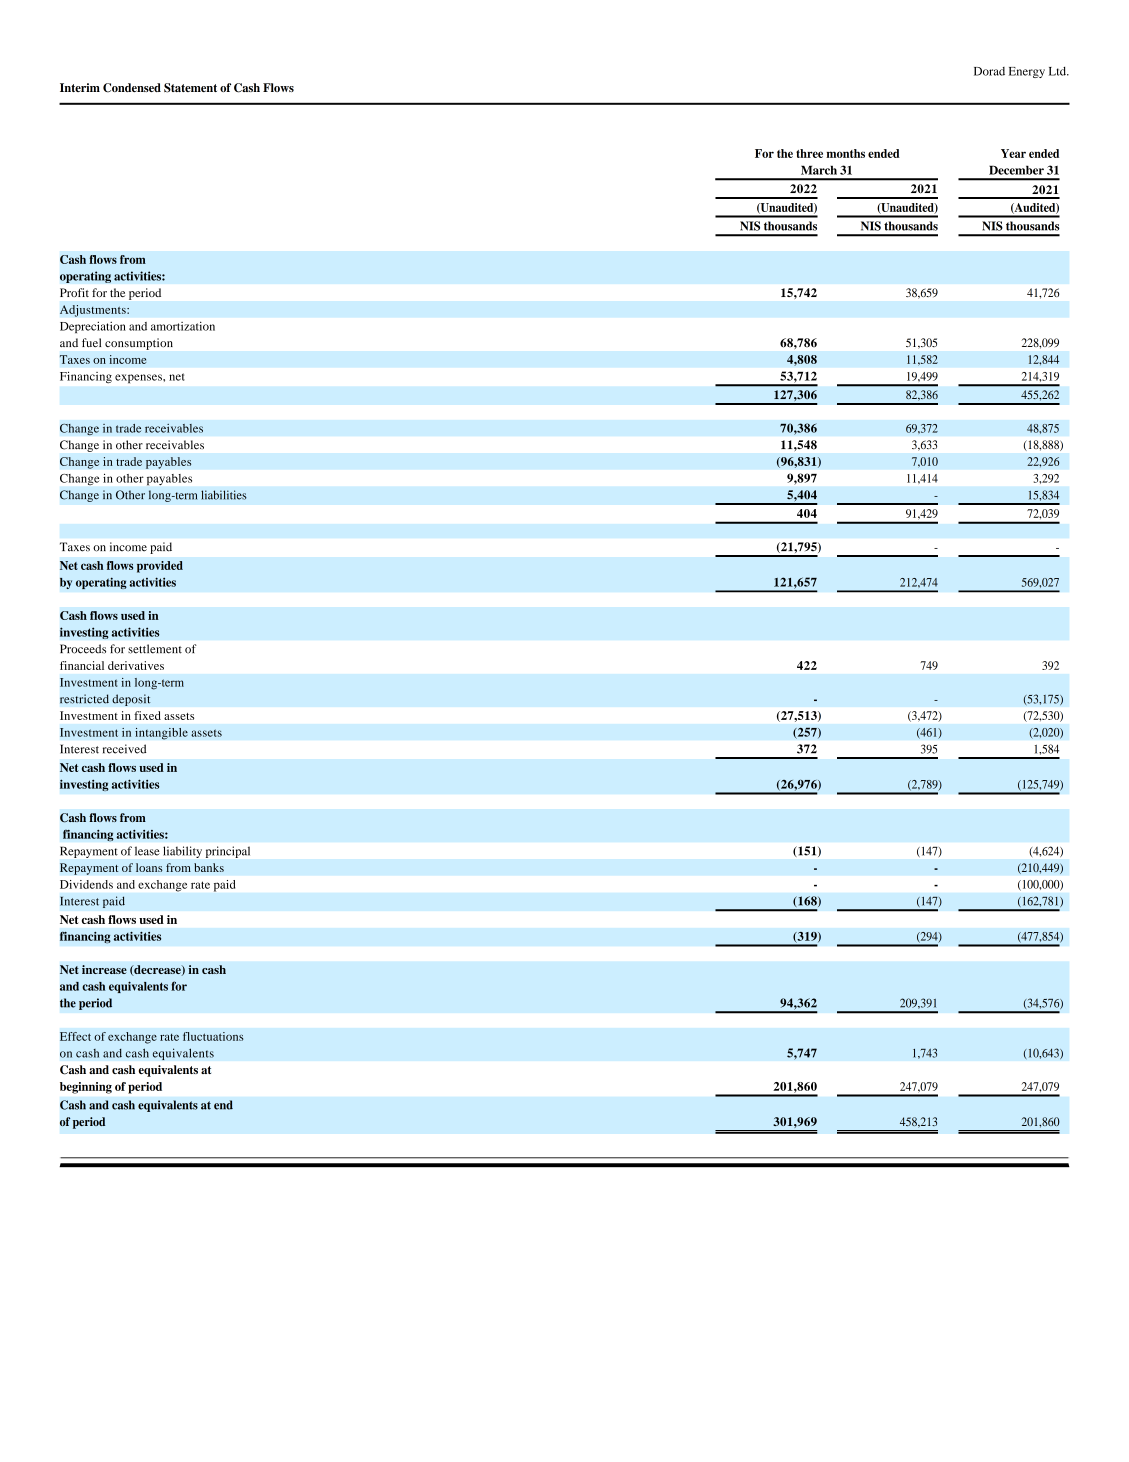 The width and height of the document is (1129, 1462). What do you see at coordinates (228, 852) in the document?
I see `principal` at bounding box center [228, 852].
